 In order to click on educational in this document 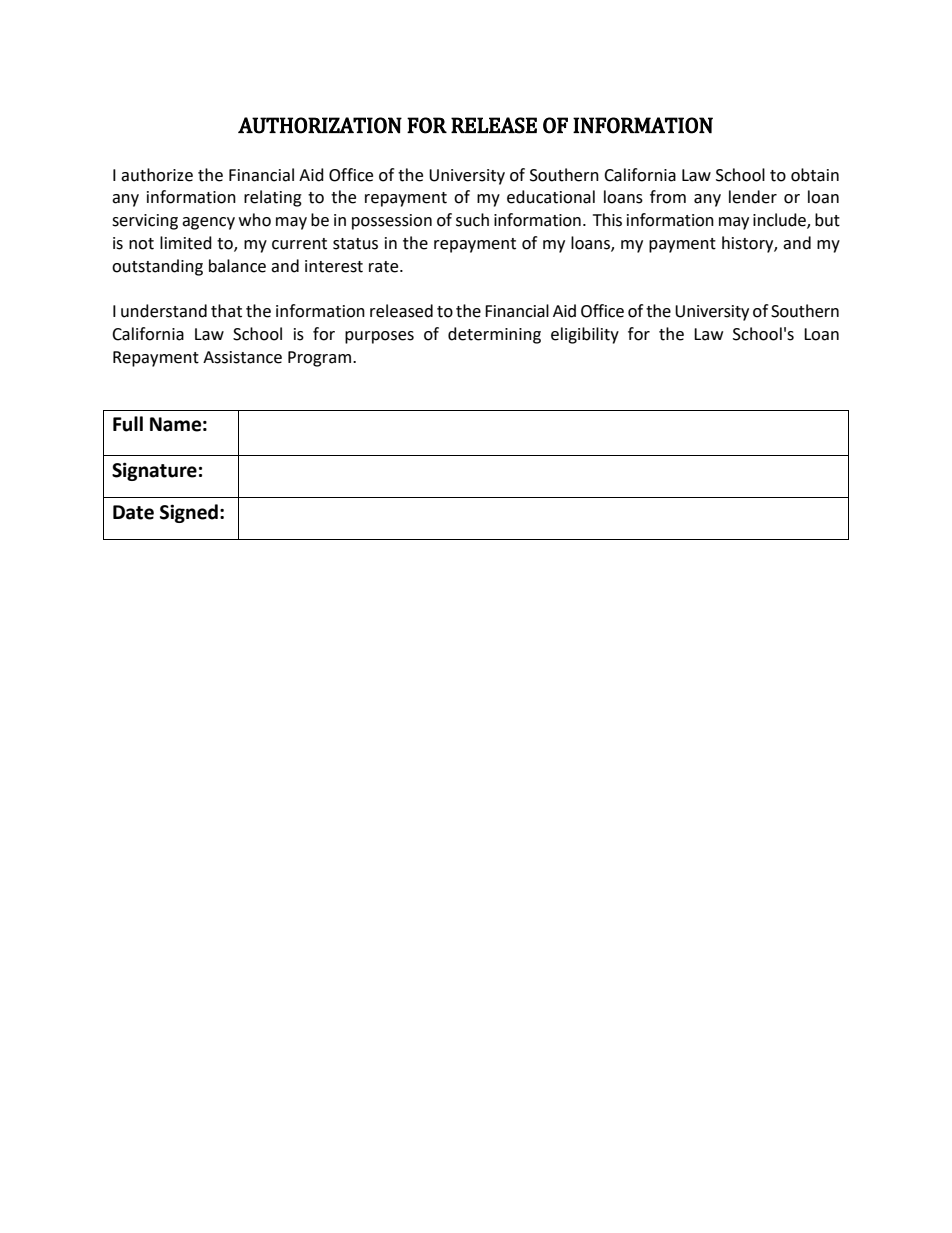, I will do `click(551, 197)`.
